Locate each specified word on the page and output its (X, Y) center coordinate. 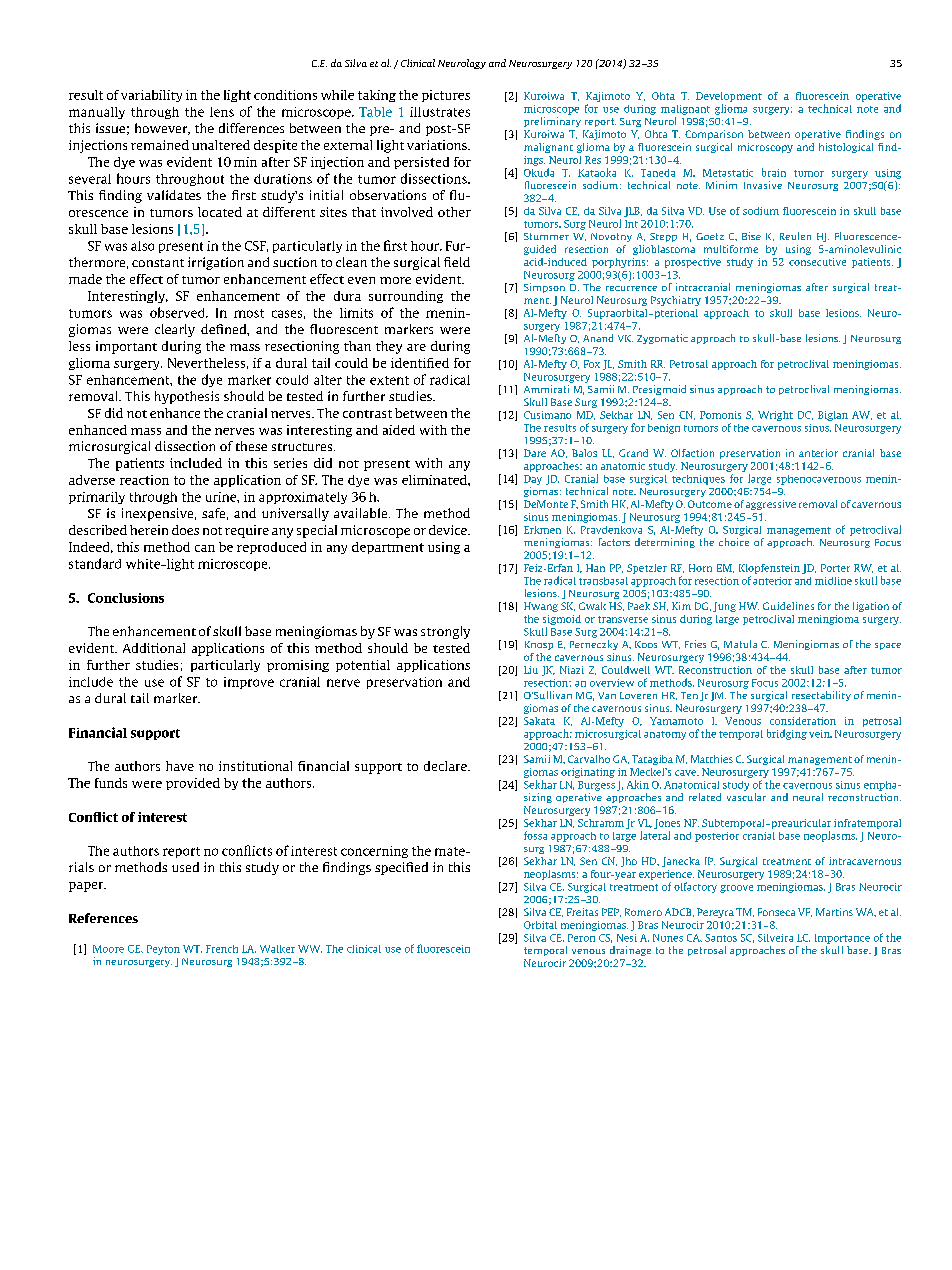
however (162, 129)
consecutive (817, 262)
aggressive (771, 505)
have (180, 766)
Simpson (544, 288)
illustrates (440, 112)
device (449, 530)
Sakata (539, 721)
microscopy (765, 148)
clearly (175, 330)
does (185, 530)
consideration (803, 721)
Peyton (163, 950)
